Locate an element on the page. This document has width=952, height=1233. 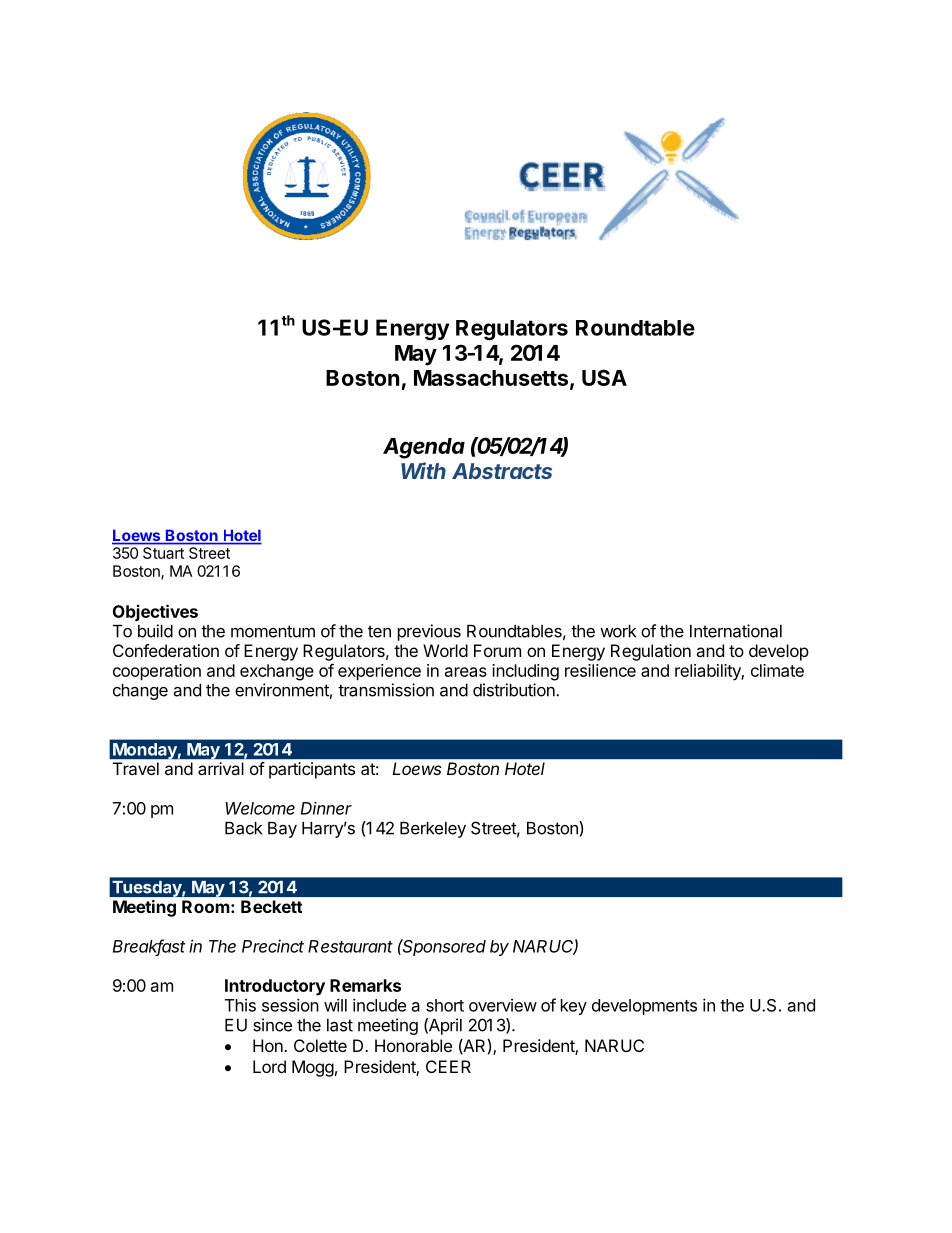
USA is located at coordinates (604, 377).
